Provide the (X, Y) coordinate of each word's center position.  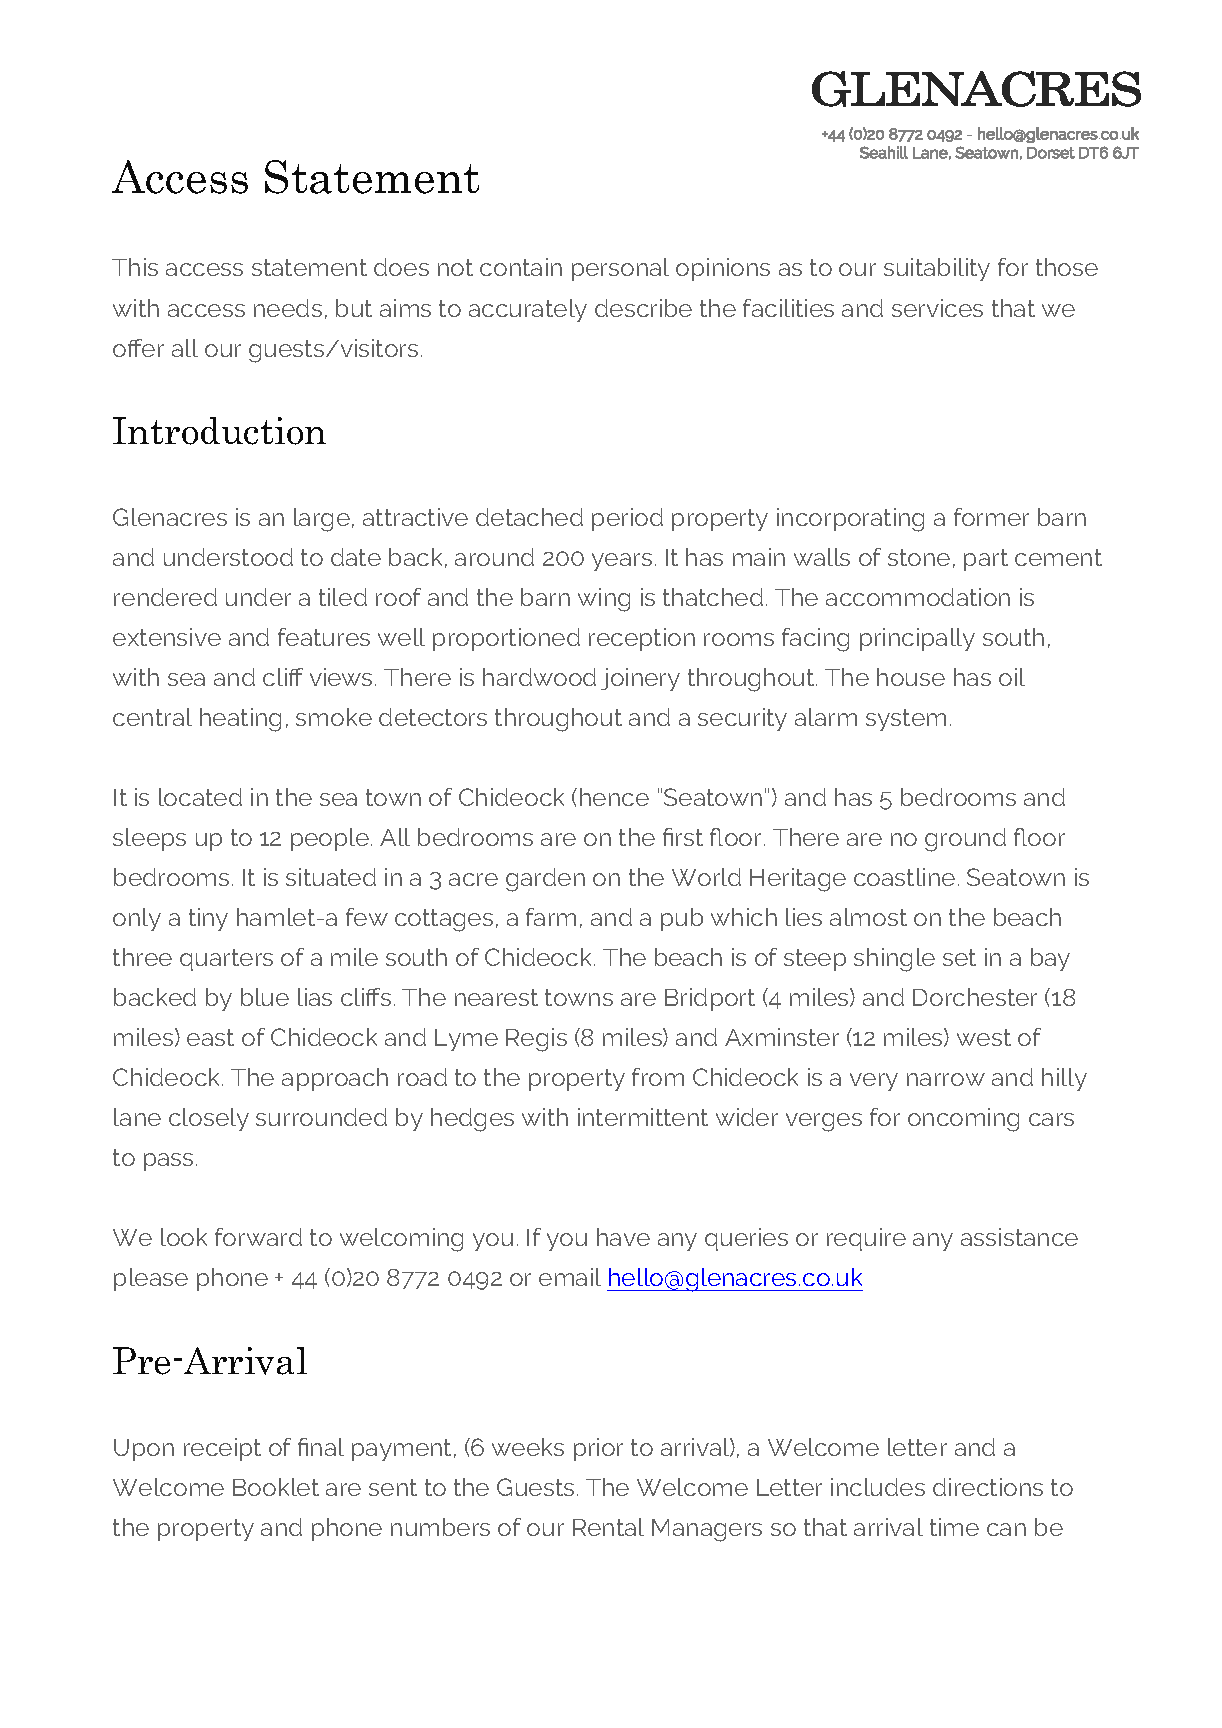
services (937, 308)
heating (240, 720)
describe (643, 308)
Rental (608, 1527)
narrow (946, 1079)
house (911, 677)
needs (288, 308)
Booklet (276, 1487)
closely (209, 1119)
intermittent (643, 1117)
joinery (640, 679)
